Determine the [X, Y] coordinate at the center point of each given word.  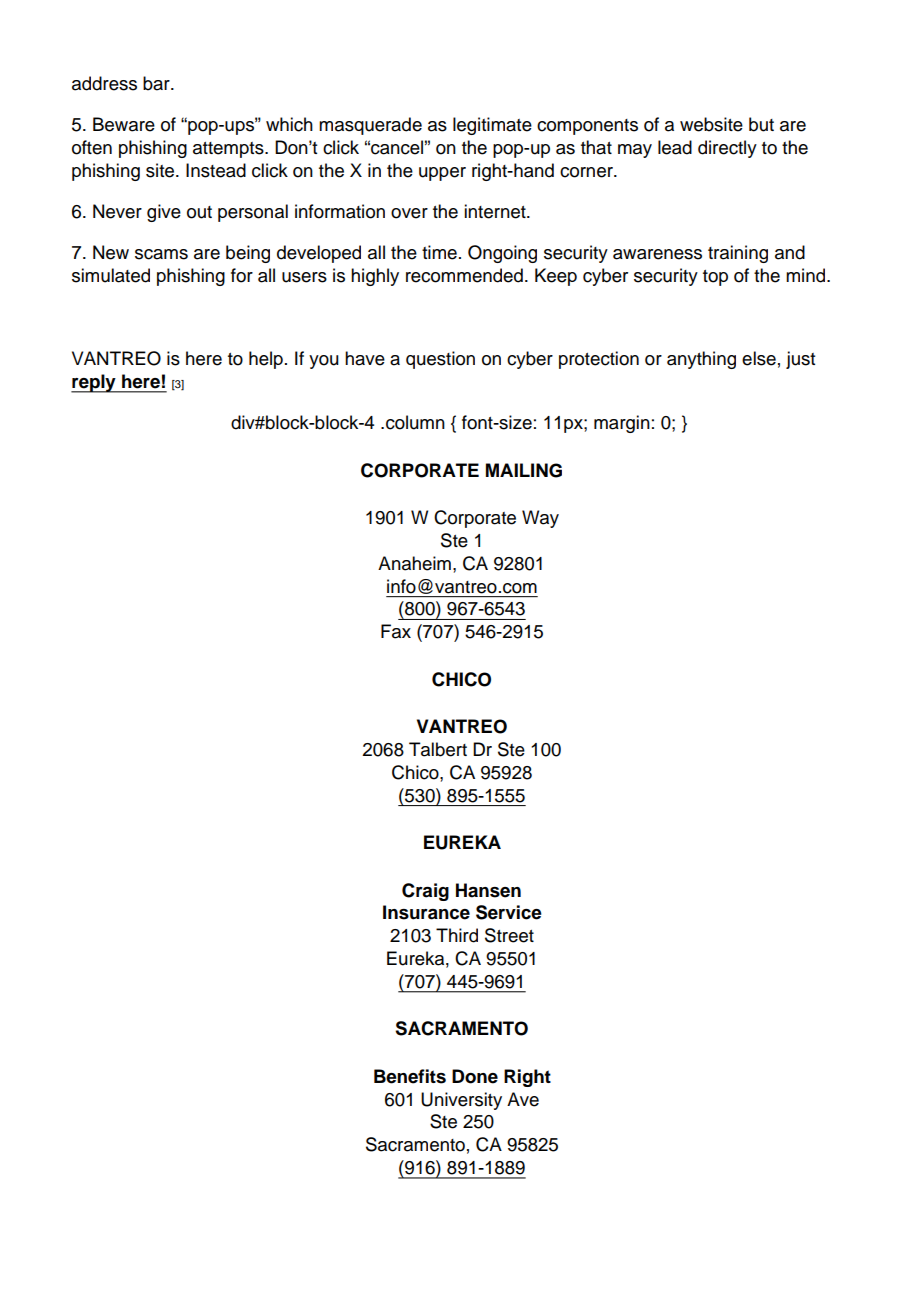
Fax [396, 631]
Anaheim [414, 563]
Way [540, 519]
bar [157, 83]
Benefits [410, 1076]
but [761, 124]
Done [475, 1076]
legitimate [492, 126]
